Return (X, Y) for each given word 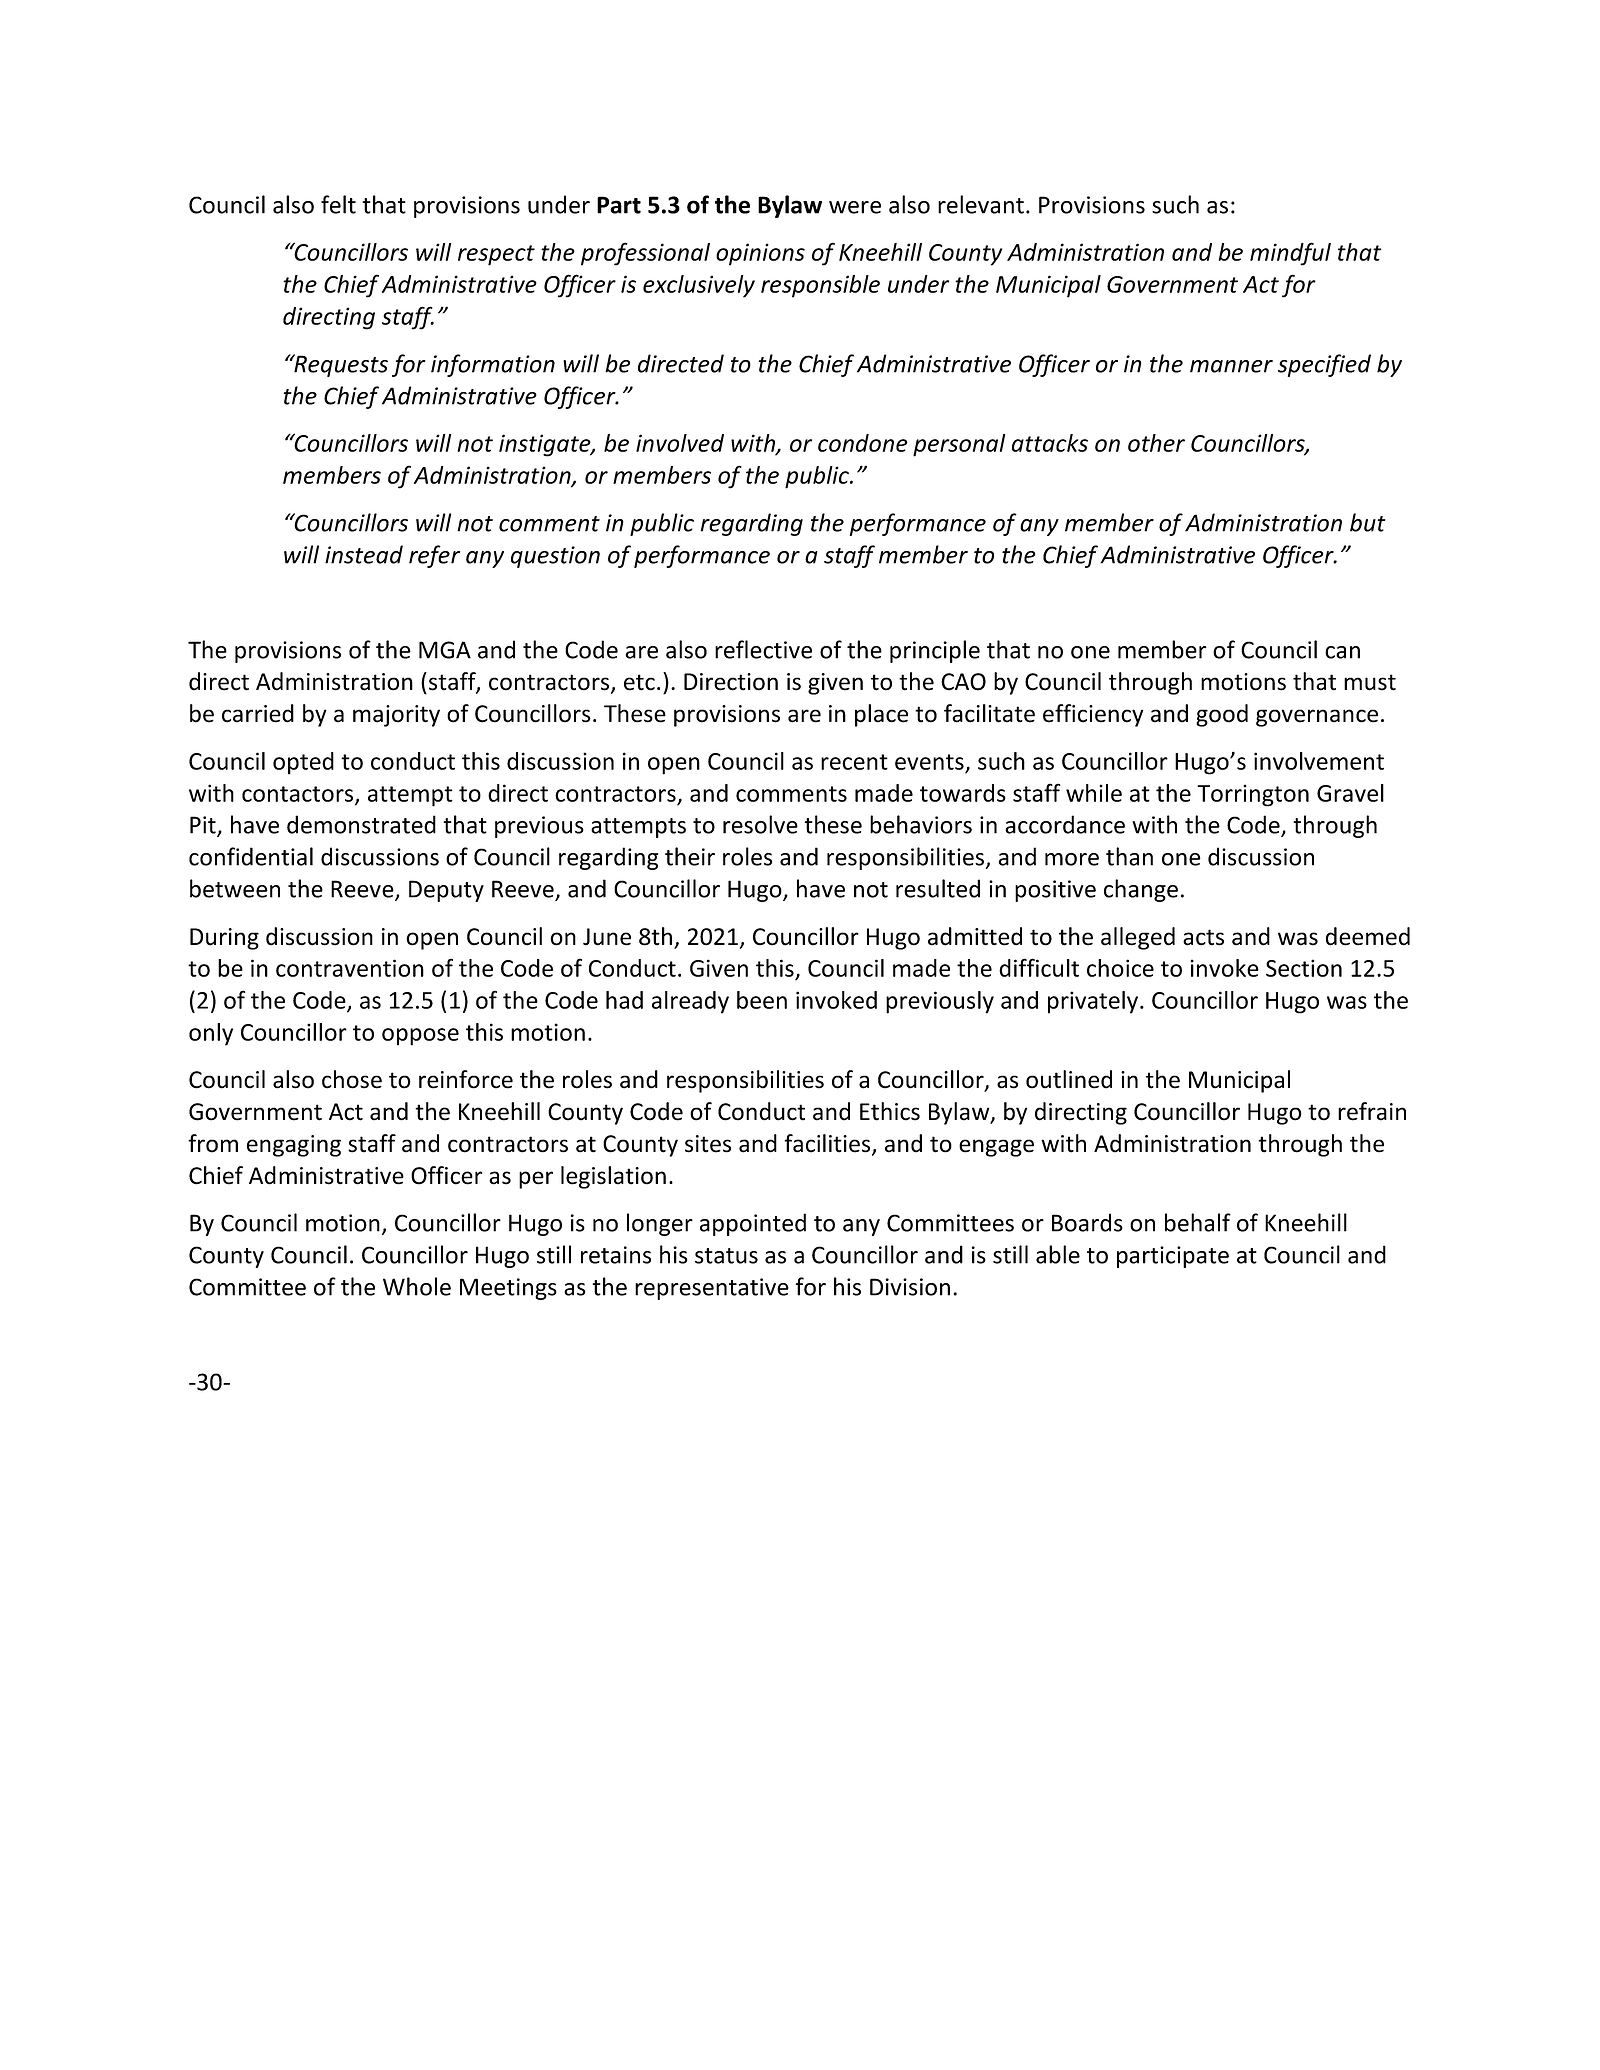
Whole (417, 1286)
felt (338, 204)
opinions (760, 254)
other (1156, 443)
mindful (1290, 254)
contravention (350, 968)
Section (1304, 968)
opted (303, 763)
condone (863, 443)
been (762, 1000)
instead (364, 554)
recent (854, 762)
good (1222, 715)
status (726, 1256)
